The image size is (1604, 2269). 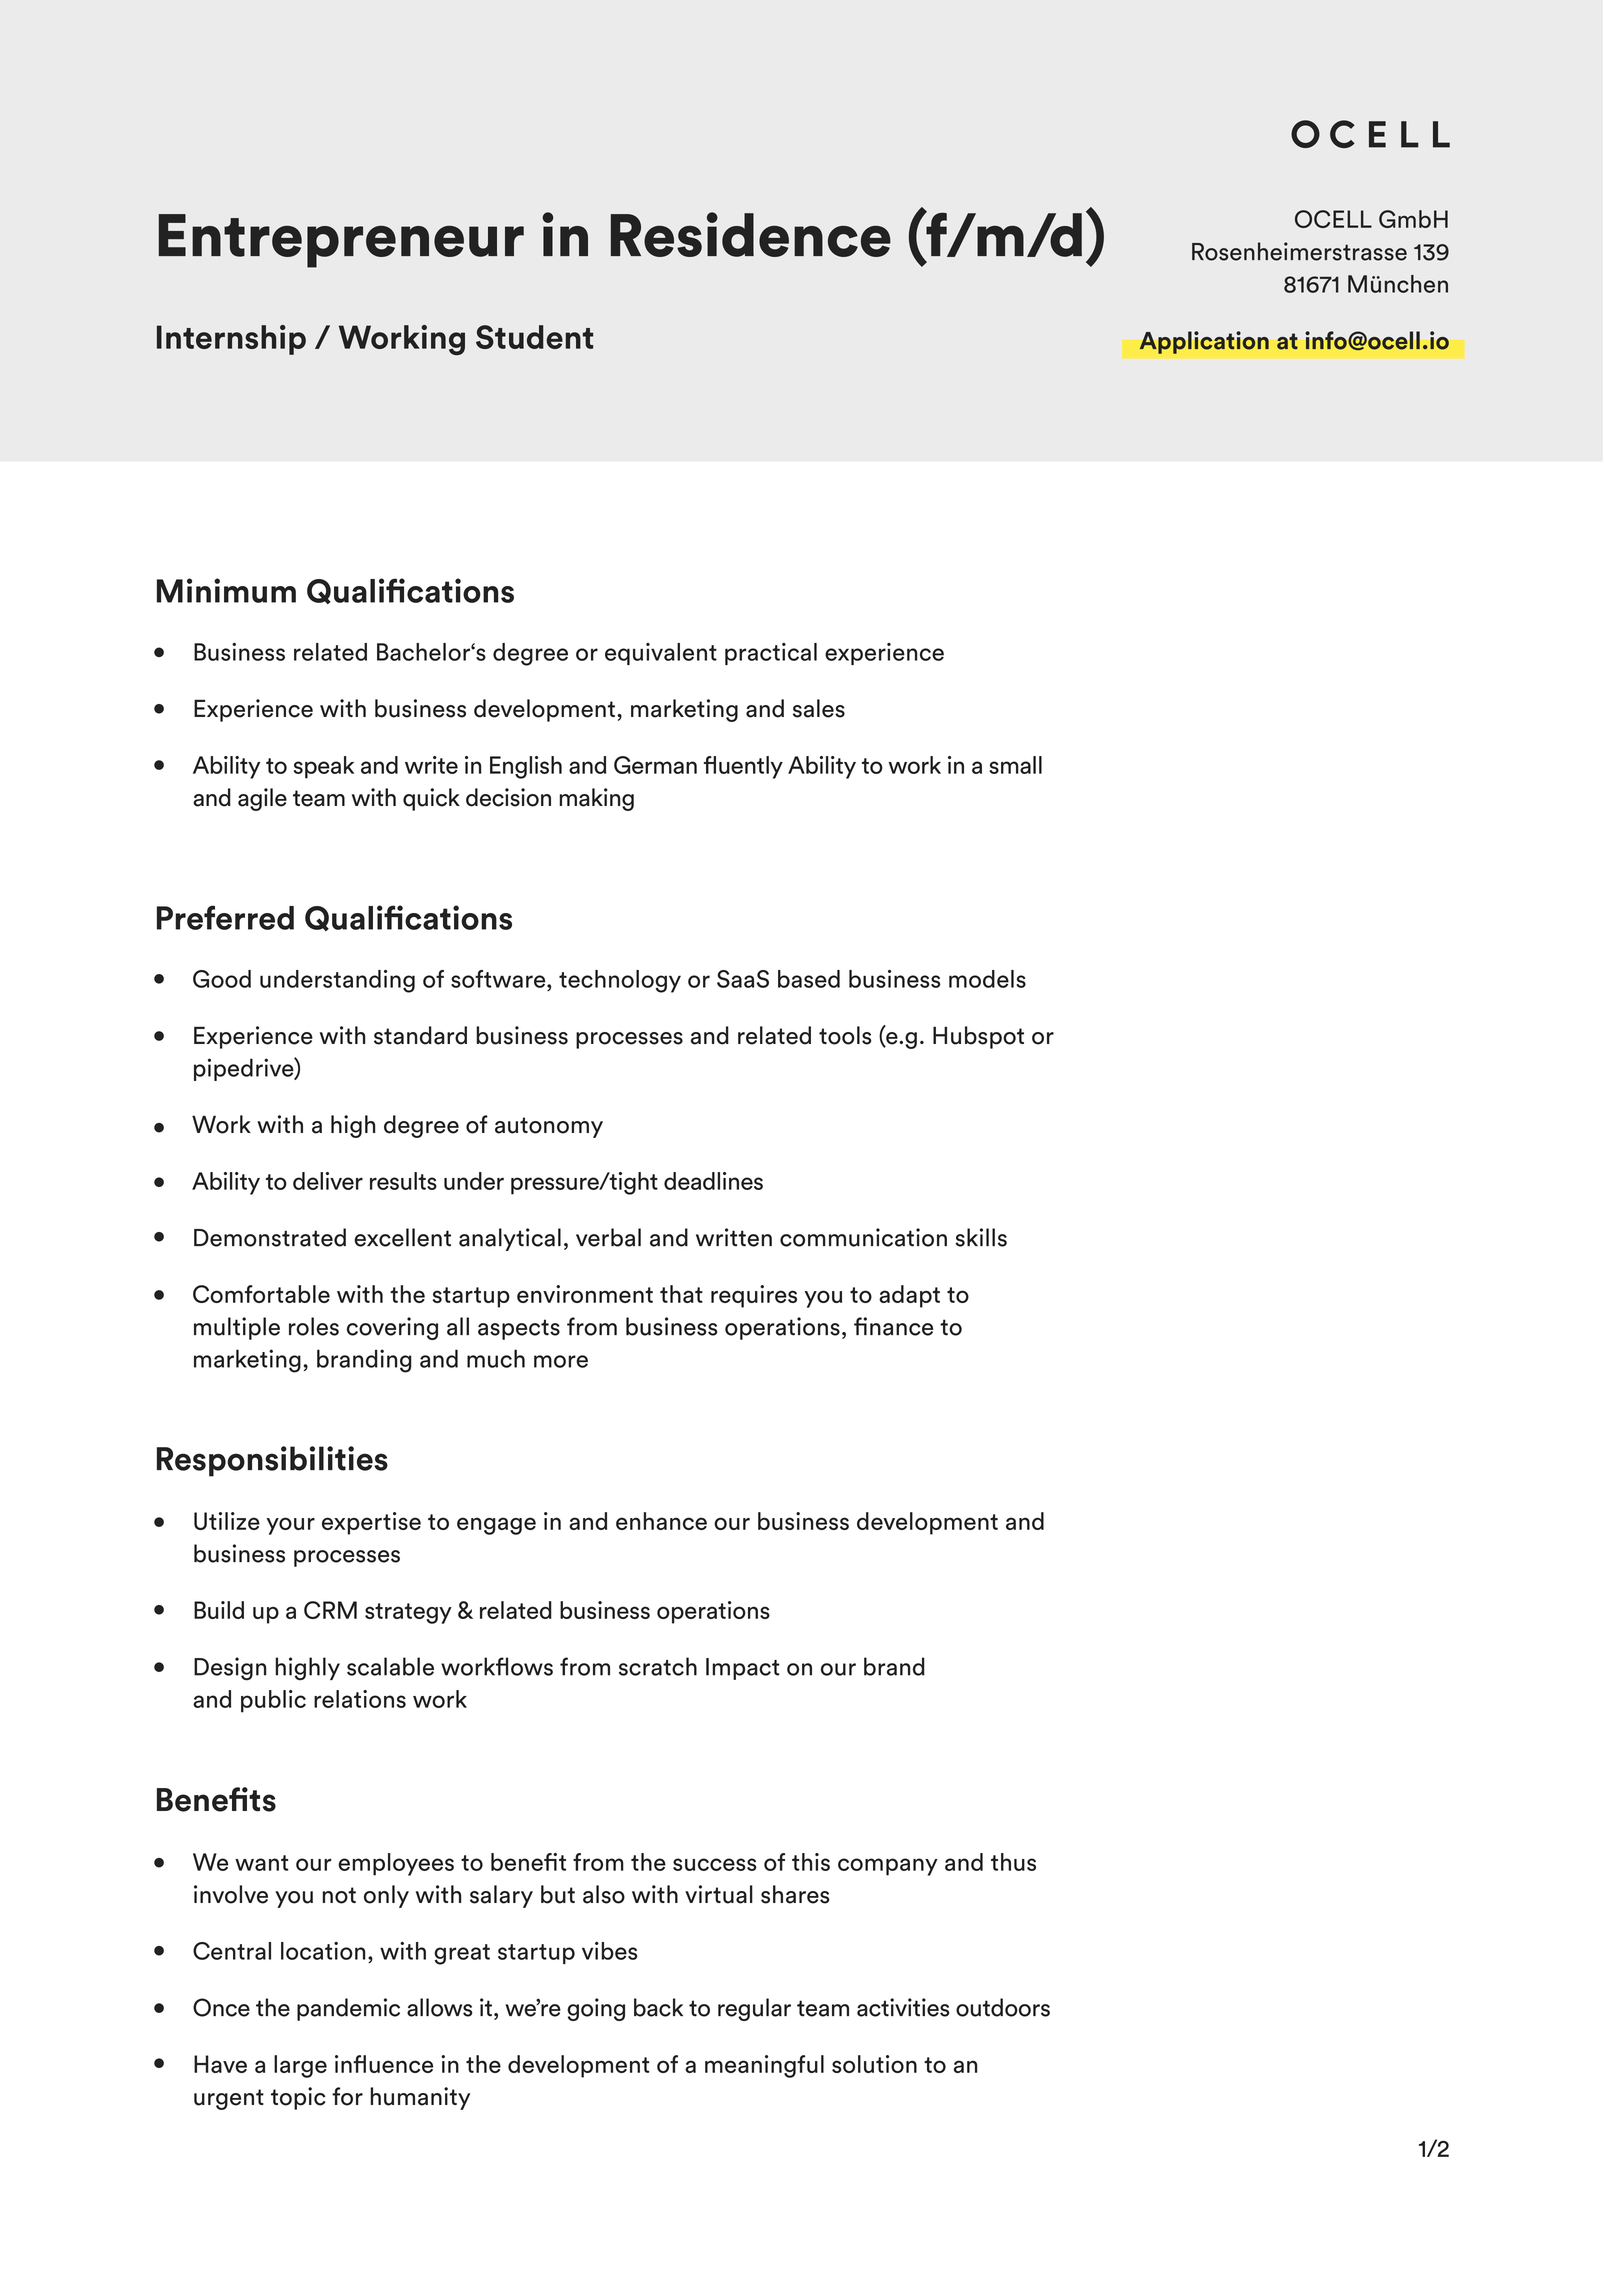 I want to click on small, so click(x=1015, y=765).
